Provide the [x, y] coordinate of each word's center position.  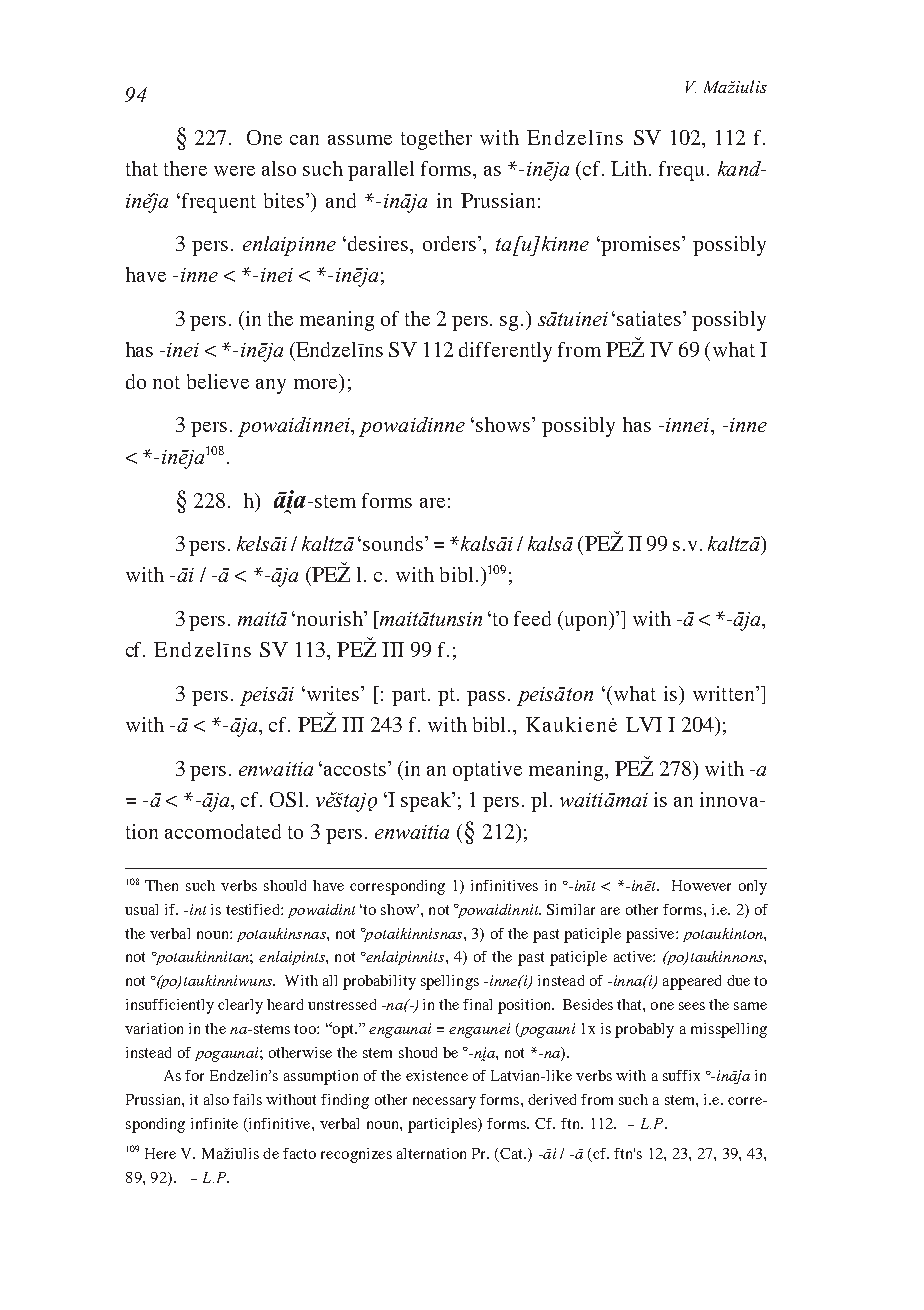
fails [247, 1099]
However [701, 885]
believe [218, 381]
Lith [630, 168]
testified [254, 909]
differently [505, 352]
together [436, 140]
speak [427, 802]
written [725, 693]
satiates [651, 318]
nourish [329, 618]
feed [532, 618]
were [234, 171]
